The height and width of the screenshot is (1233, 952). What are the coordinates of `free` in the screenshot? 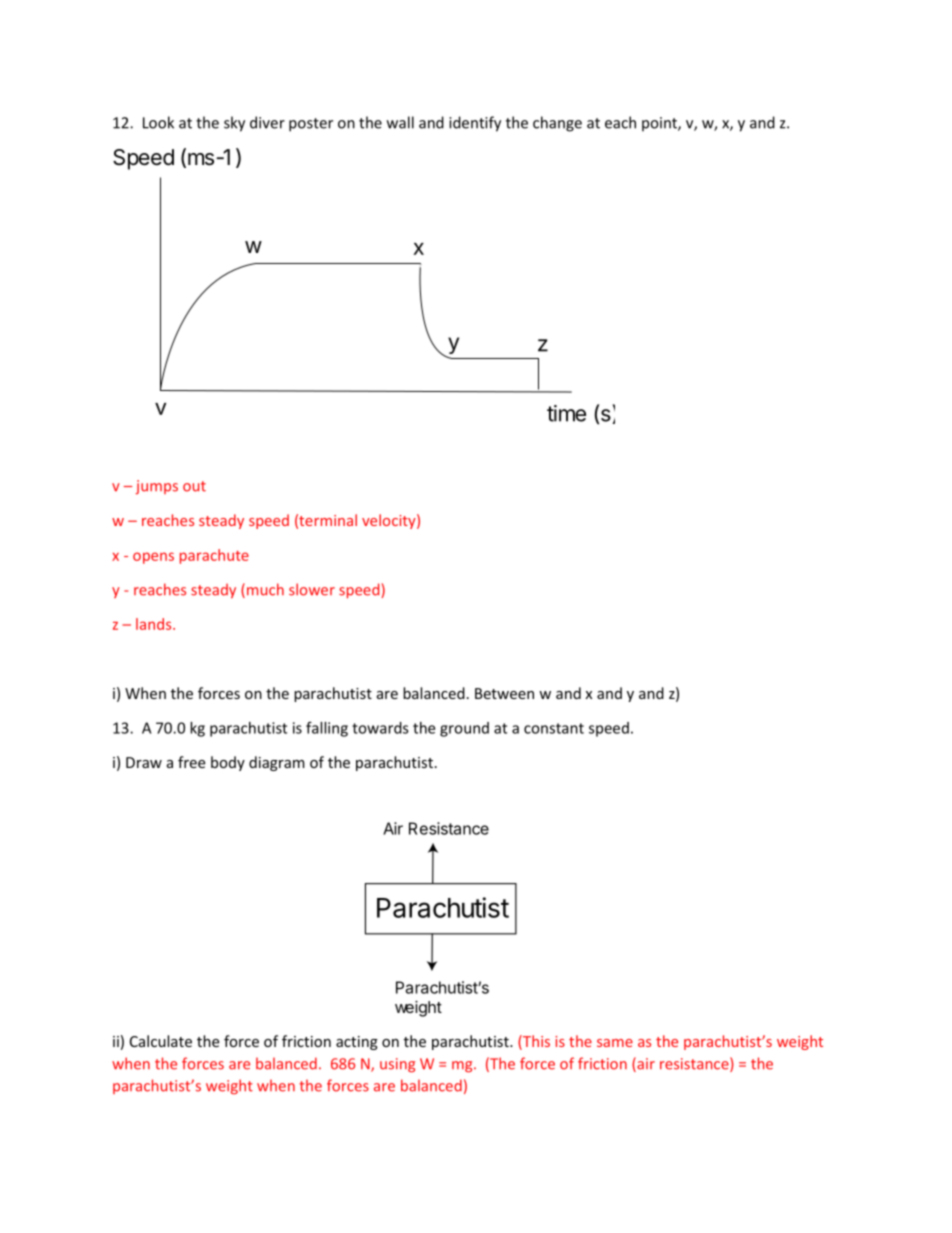 It's located at (191, 762).
